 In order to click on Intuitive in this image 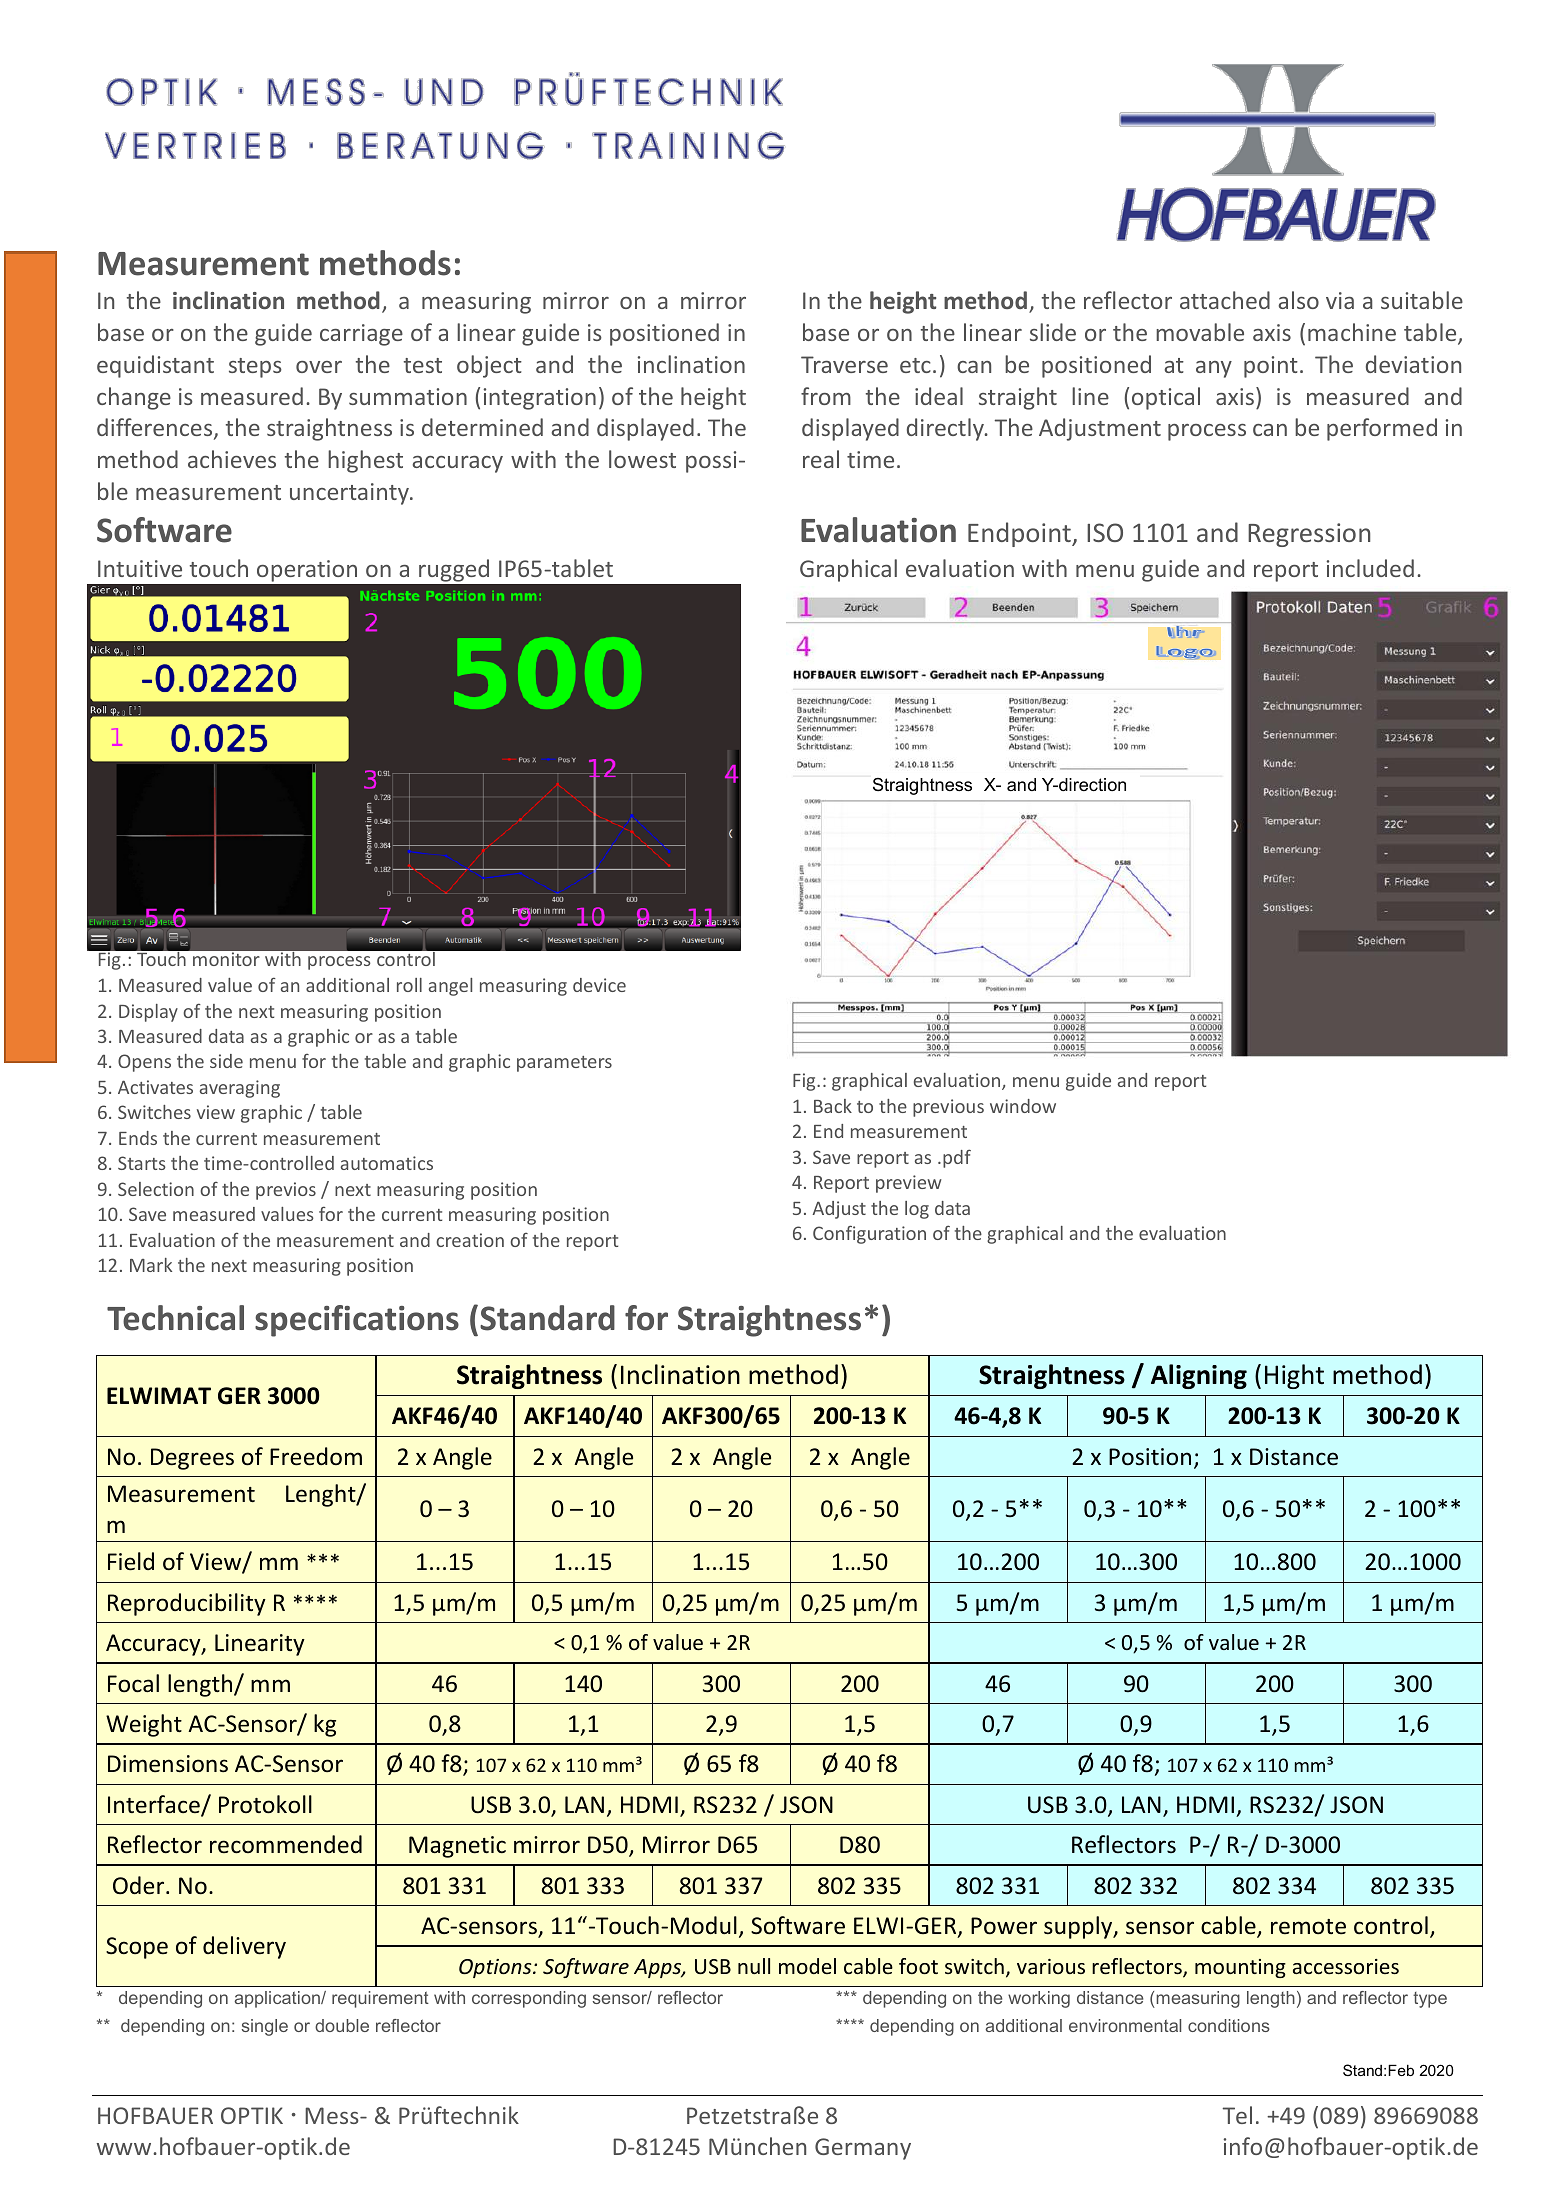, I will do `click(140, 568)`.
